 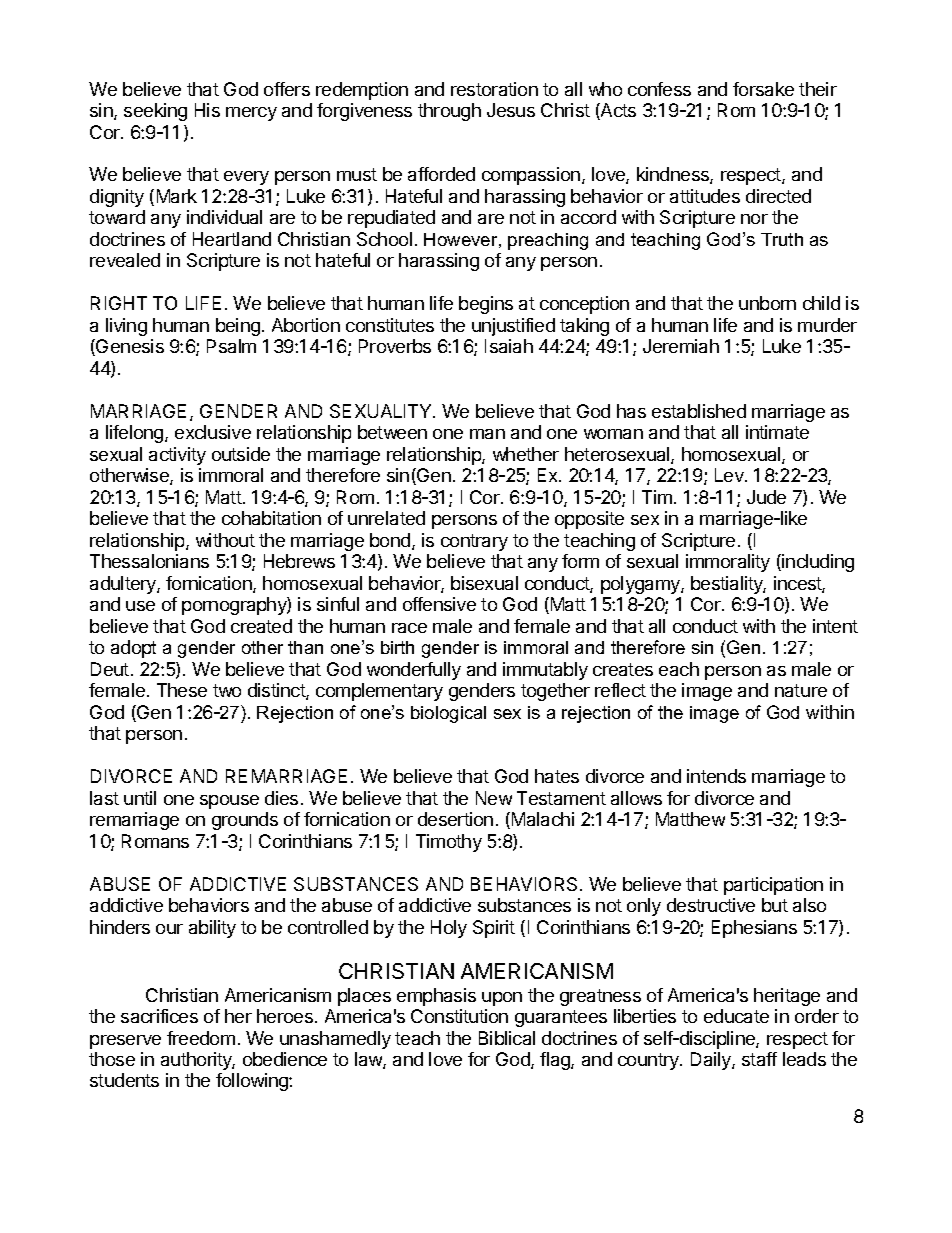 What do you see at coordinates (716, 776) in the page?
I see `intends` at bounding box center [716, 776].
